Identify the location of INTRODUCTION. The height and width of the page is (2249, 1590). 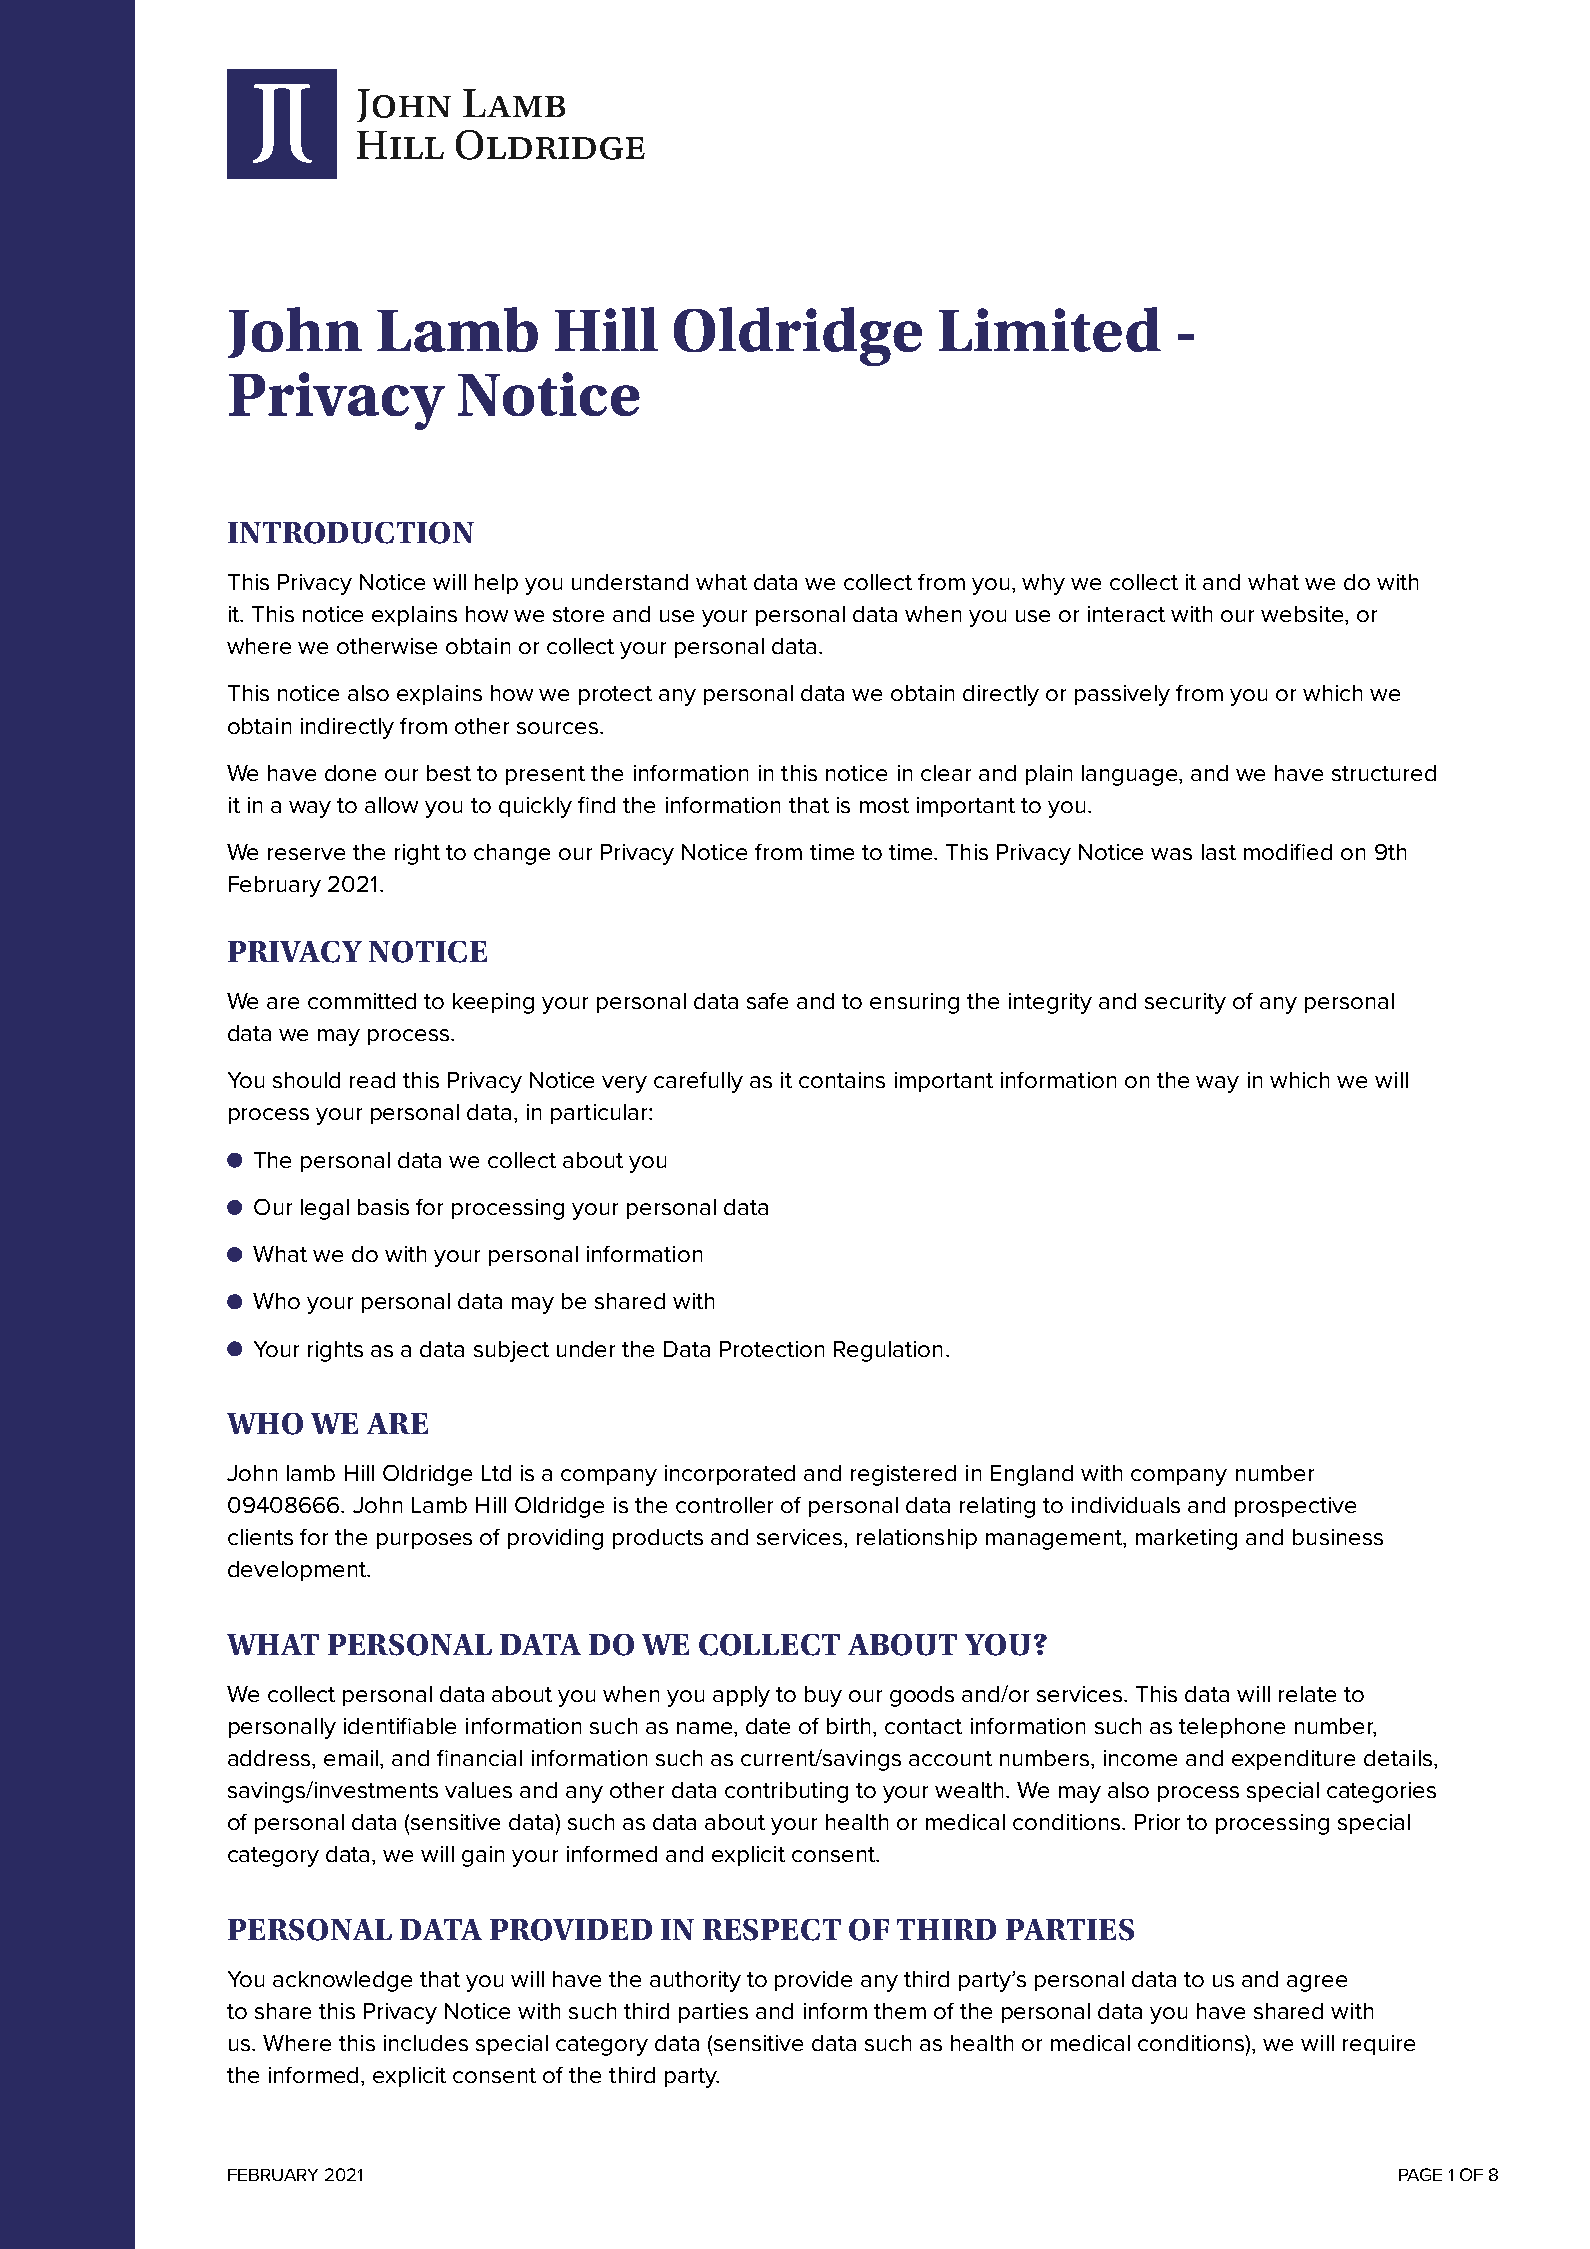
(351, 533).
